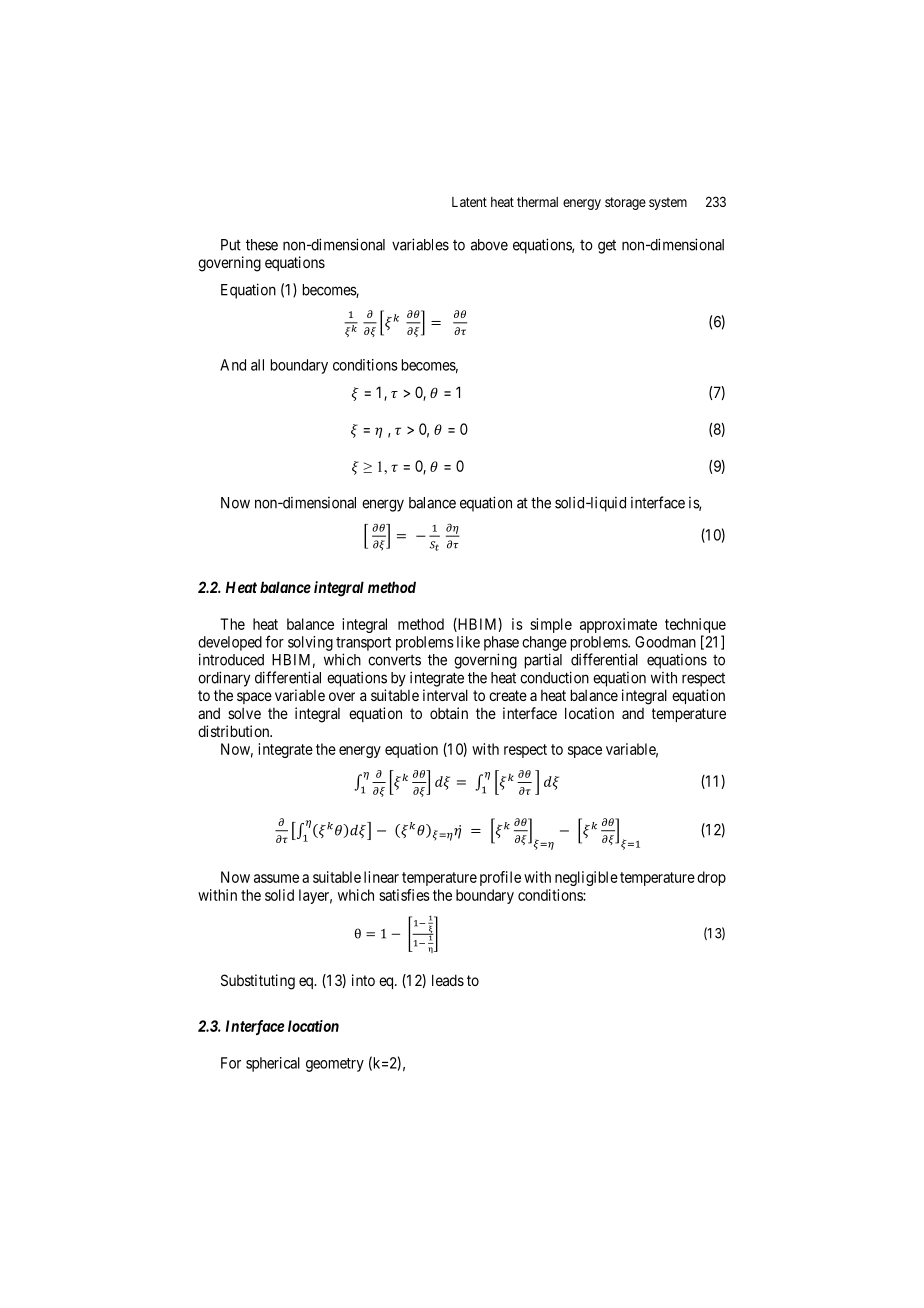 This screenshot has width=924, height=1308. What do you see at coordinates (262, 245) in the screenshot?
I see `these` at bounding box center [262, 245].
